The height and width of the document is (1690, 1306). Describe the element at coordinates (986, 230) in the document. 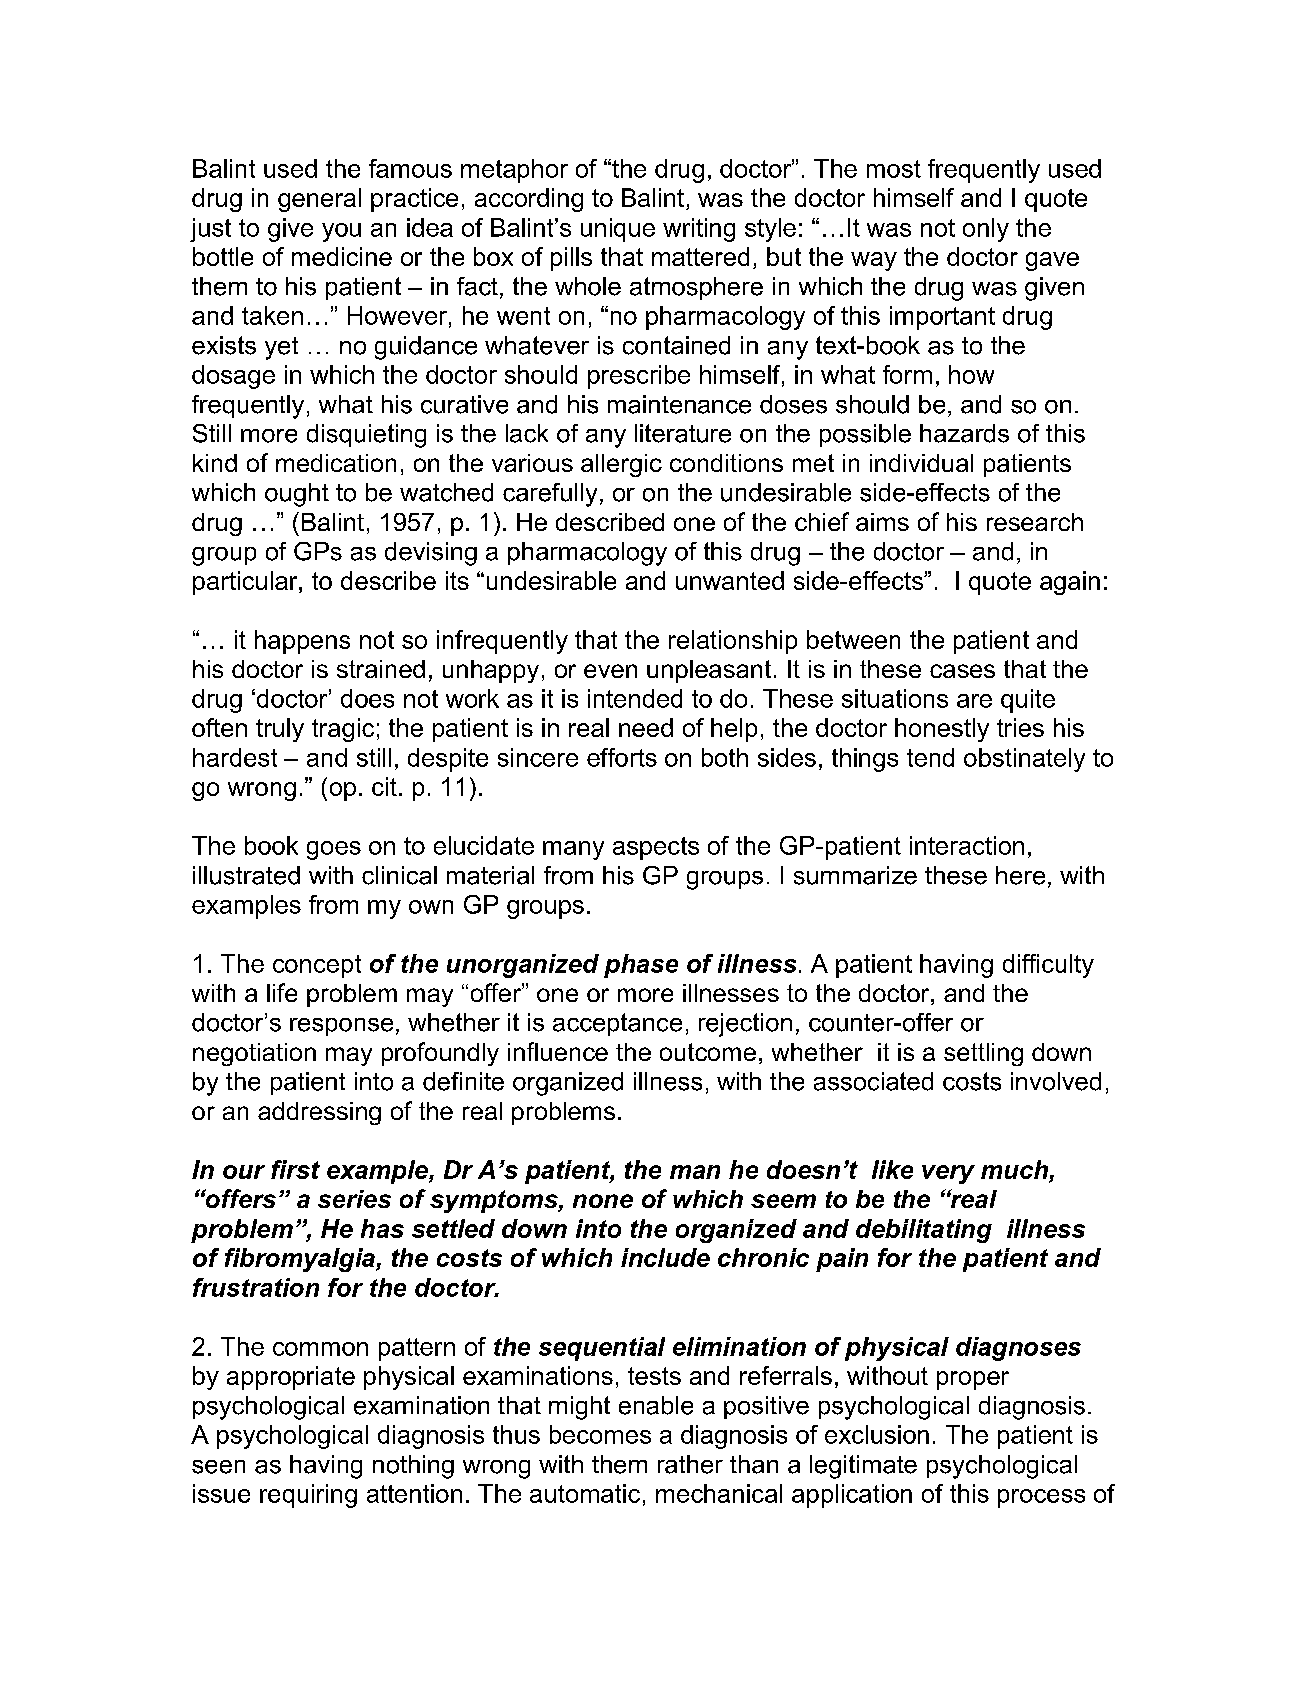

I see `only` at that location.
